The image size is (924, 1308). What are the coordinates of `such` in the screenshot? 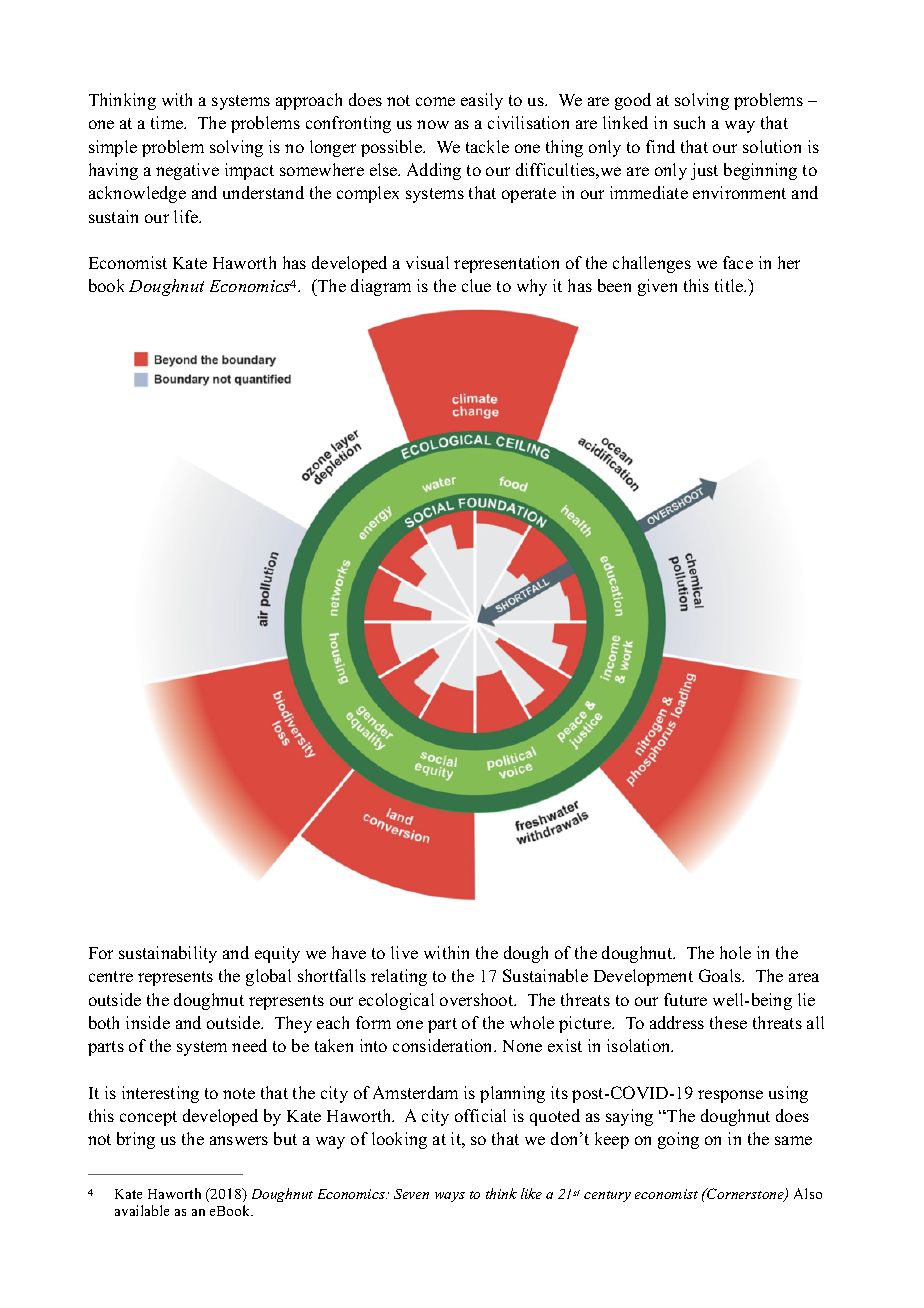 It's located at (689, 122).
